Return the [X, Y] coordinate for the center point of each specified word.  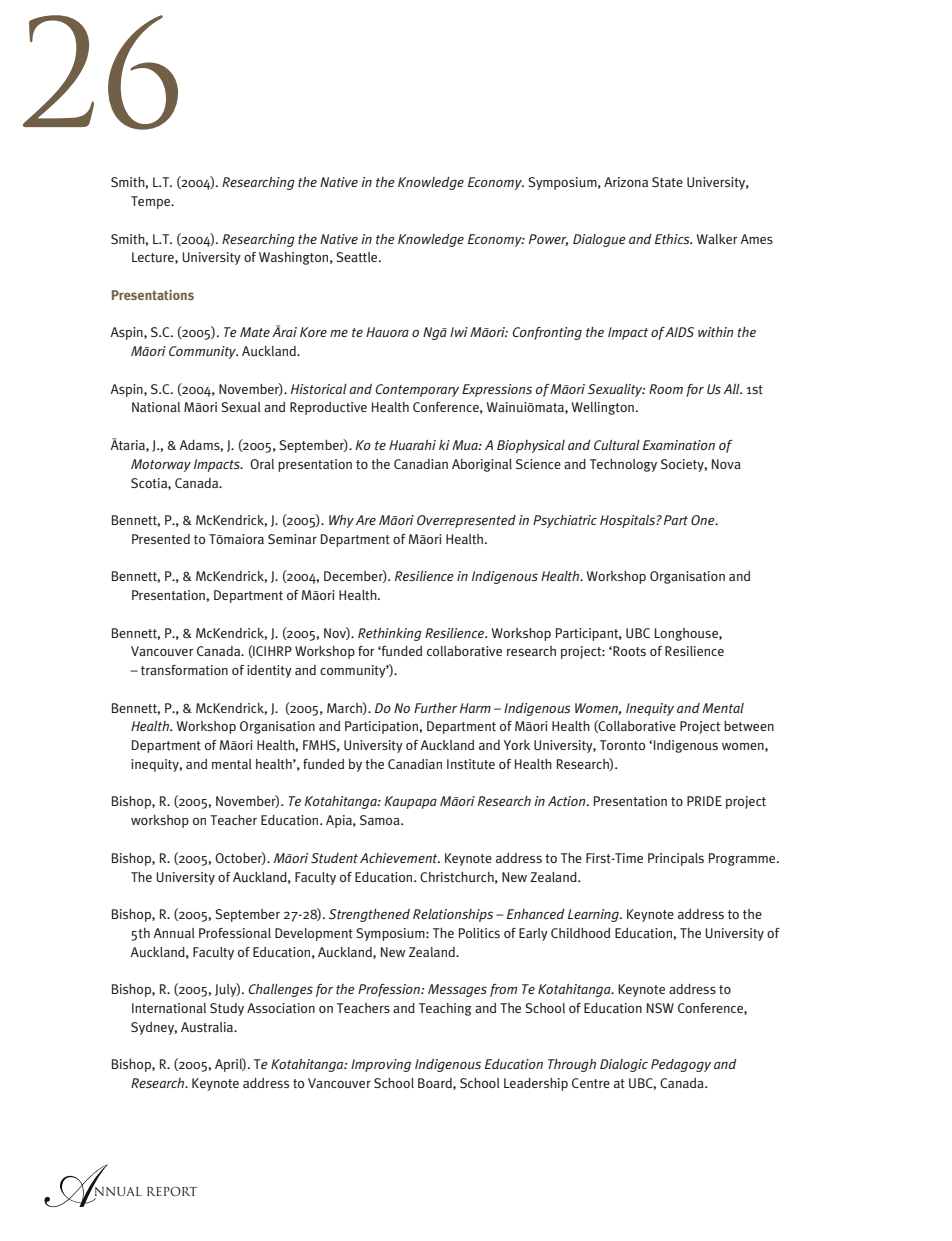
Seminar [292, 539]
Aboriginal [482, 465]
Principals [676, 859]
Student [334, 858]
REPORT [172, 1191]
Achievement [400, 858]
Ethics [673, 239]
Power [548, 240]
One [704, 520]
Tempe [152, 202]
